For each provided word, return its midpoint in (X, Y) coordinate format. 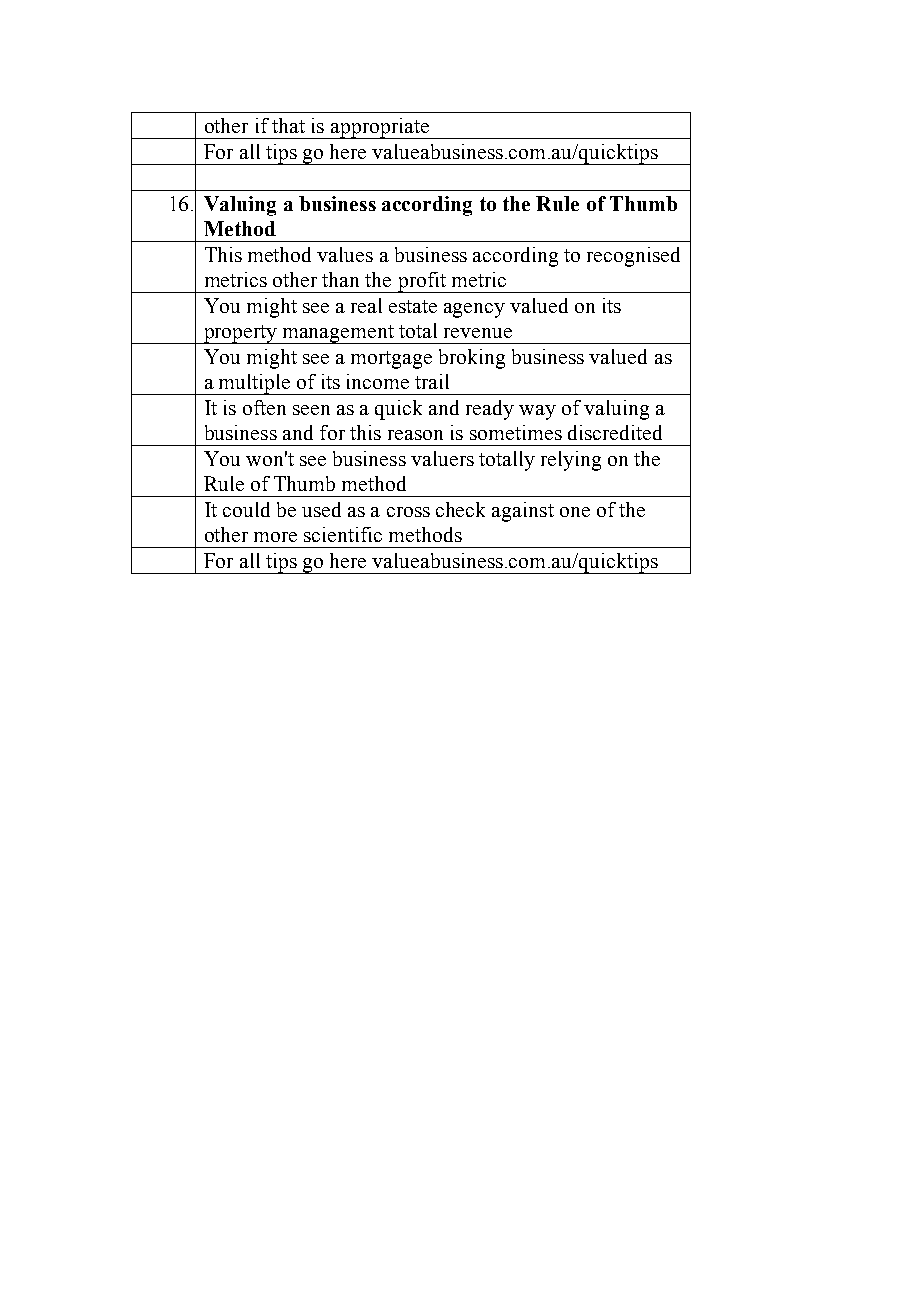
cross (408, 512)
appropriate (380, 128)
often (264, 407)
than (340, 279)
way (537, 412)
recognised (633, 257)
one (575, 512)
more (275, 537)
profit (422, 282)
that (288, 125)
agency (474, 310)
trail (432, 381)
